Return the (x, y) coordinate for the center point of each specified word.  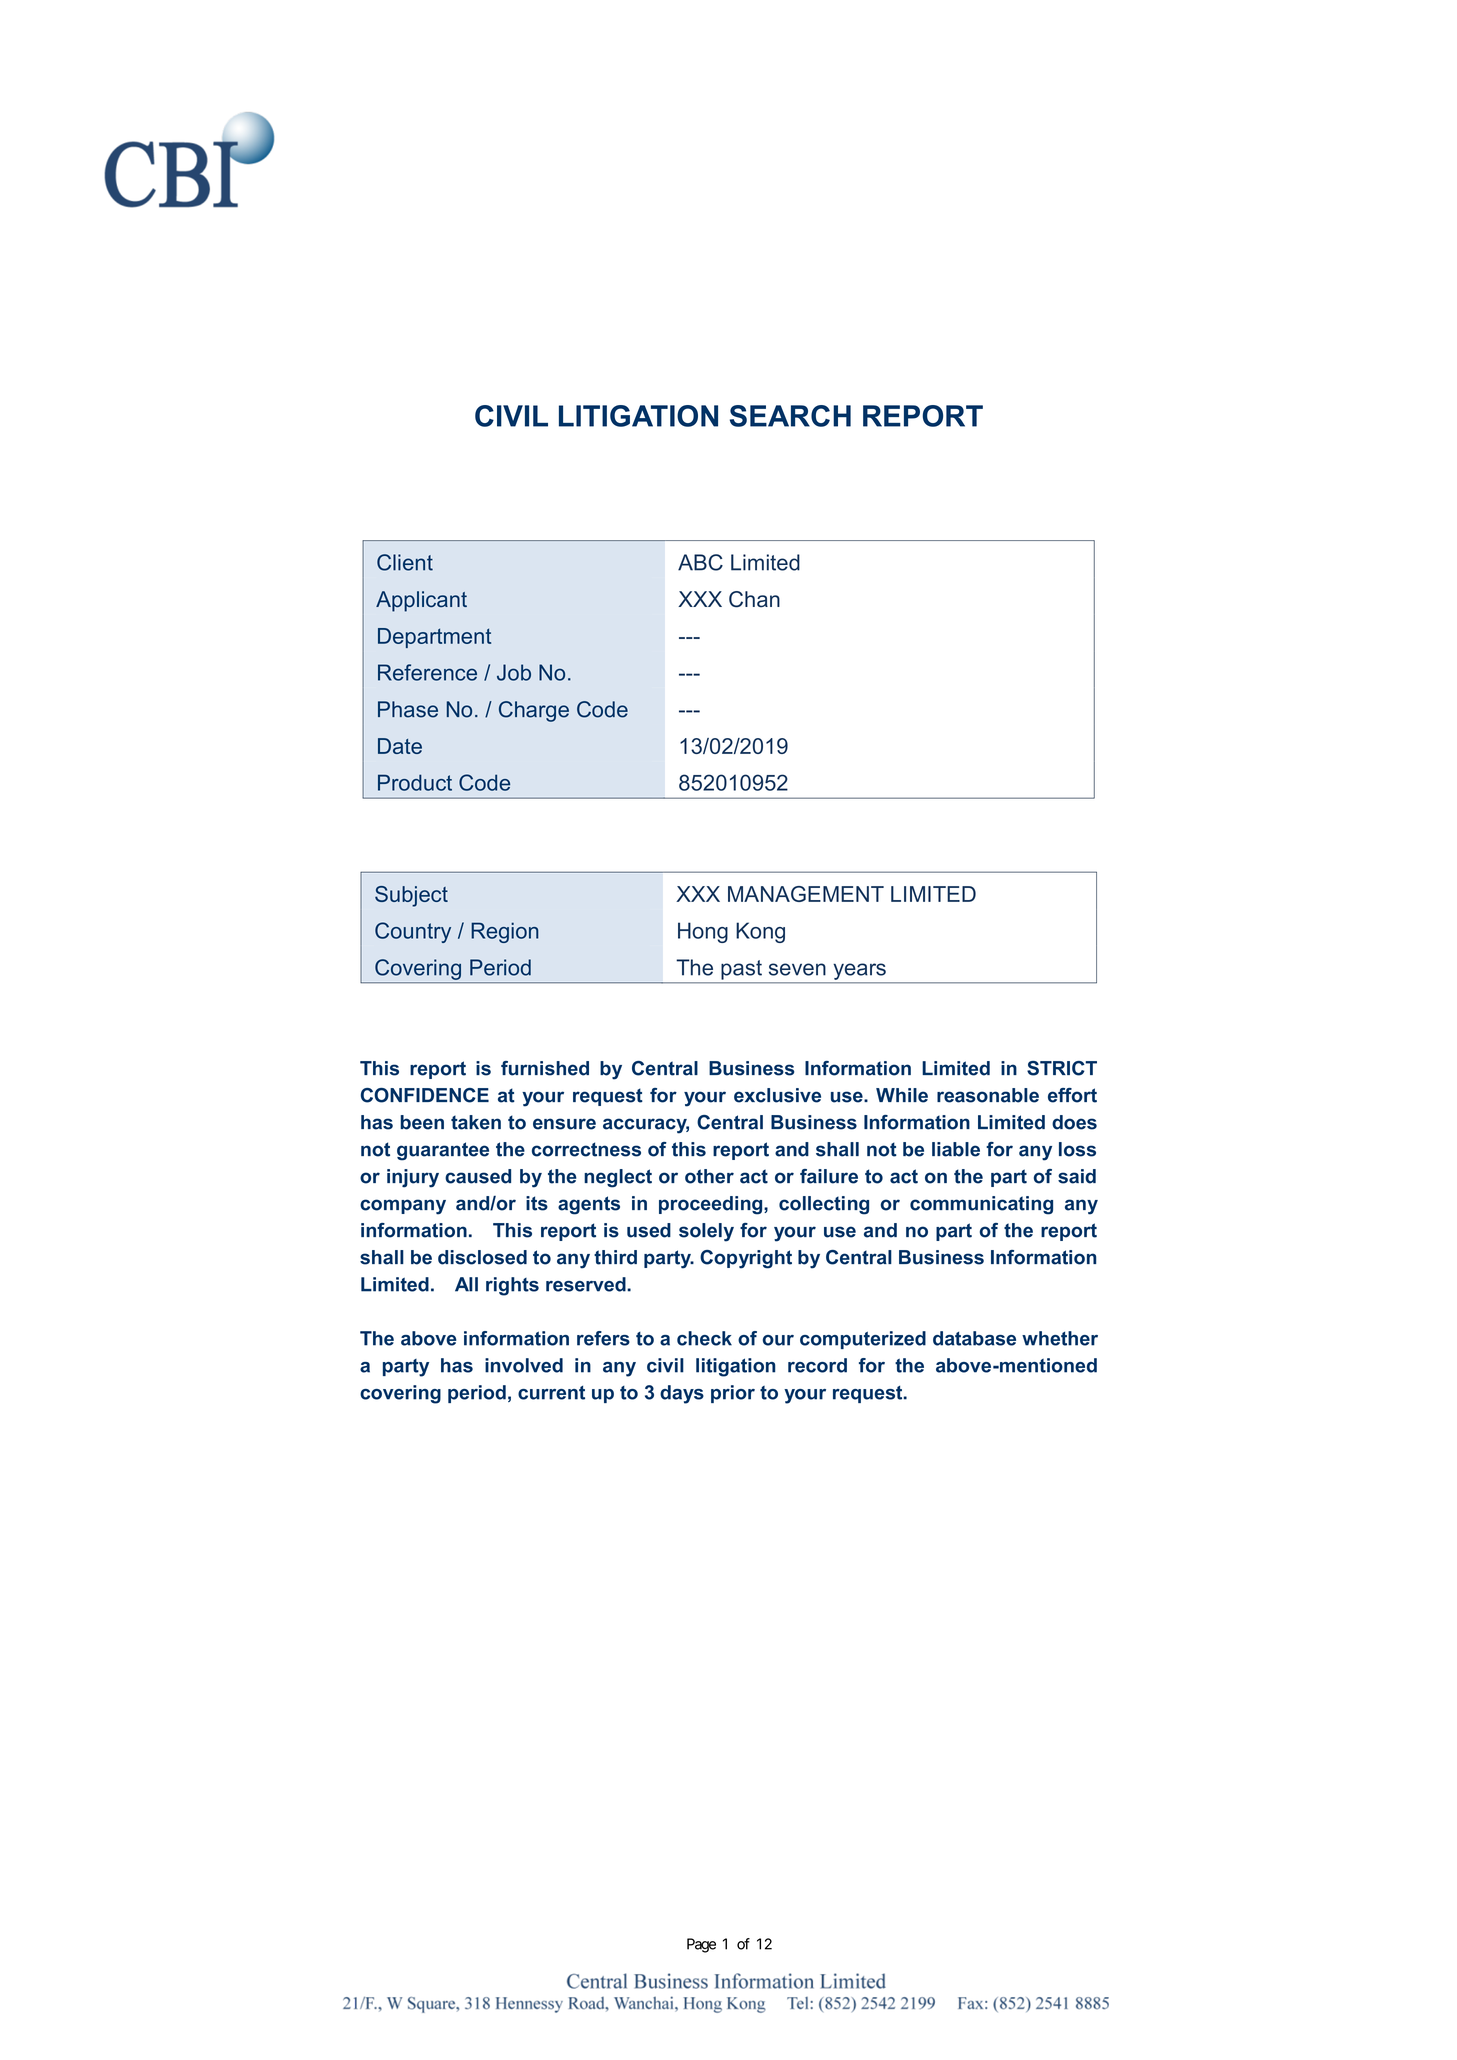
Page (701, 1945)
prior (733, 1394)
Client (405, 562)
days (682, 1394)
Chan (754, 599)
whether (1060, 1338)
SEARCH (790, 416)
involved (524, 1365)
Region (505, 932)
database (974, 1338)
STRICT (1062, 1068)
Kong (760, 932)
